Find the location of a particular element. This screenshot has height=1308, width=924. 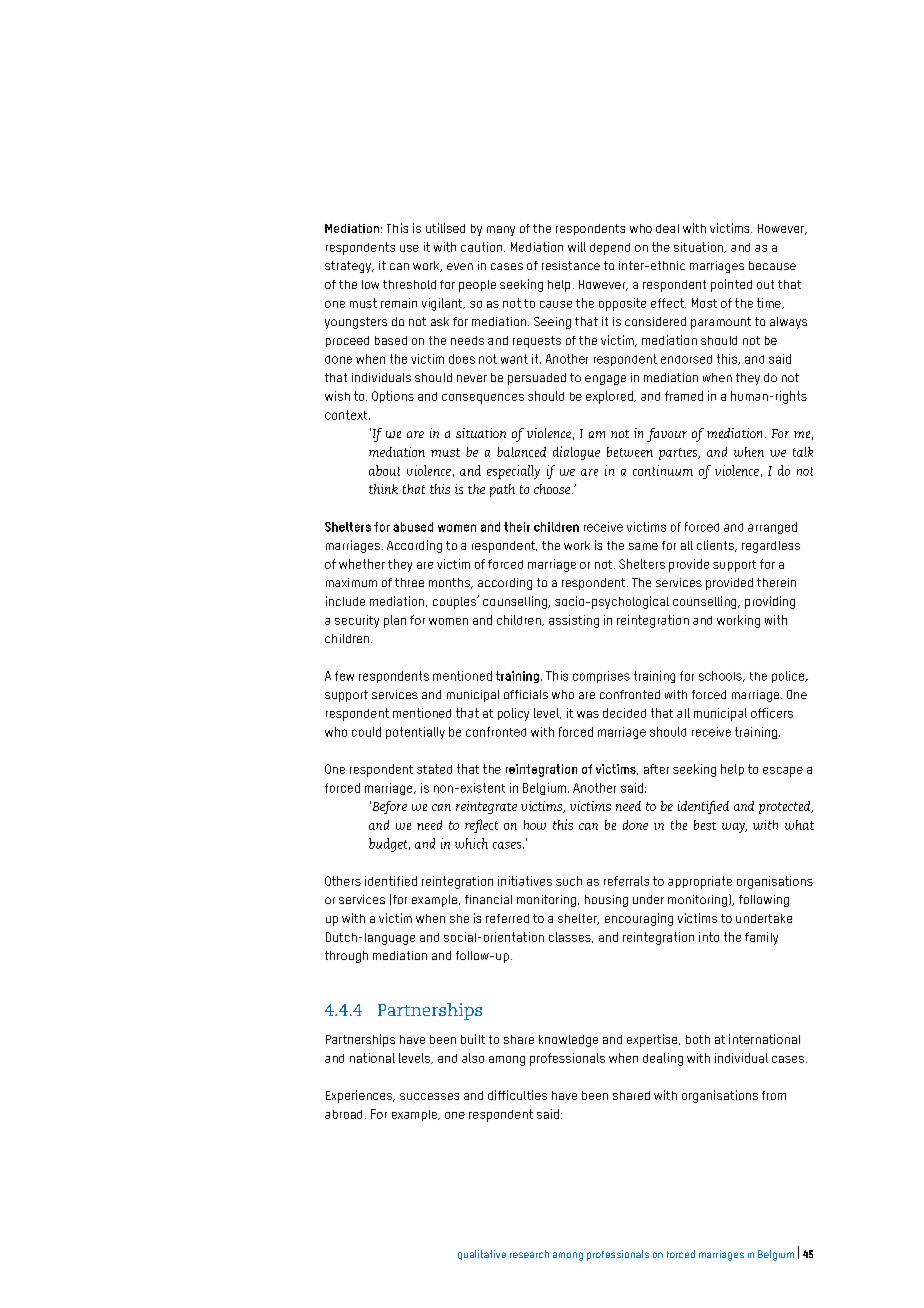

pointed is located at coordinates (731, 285).
